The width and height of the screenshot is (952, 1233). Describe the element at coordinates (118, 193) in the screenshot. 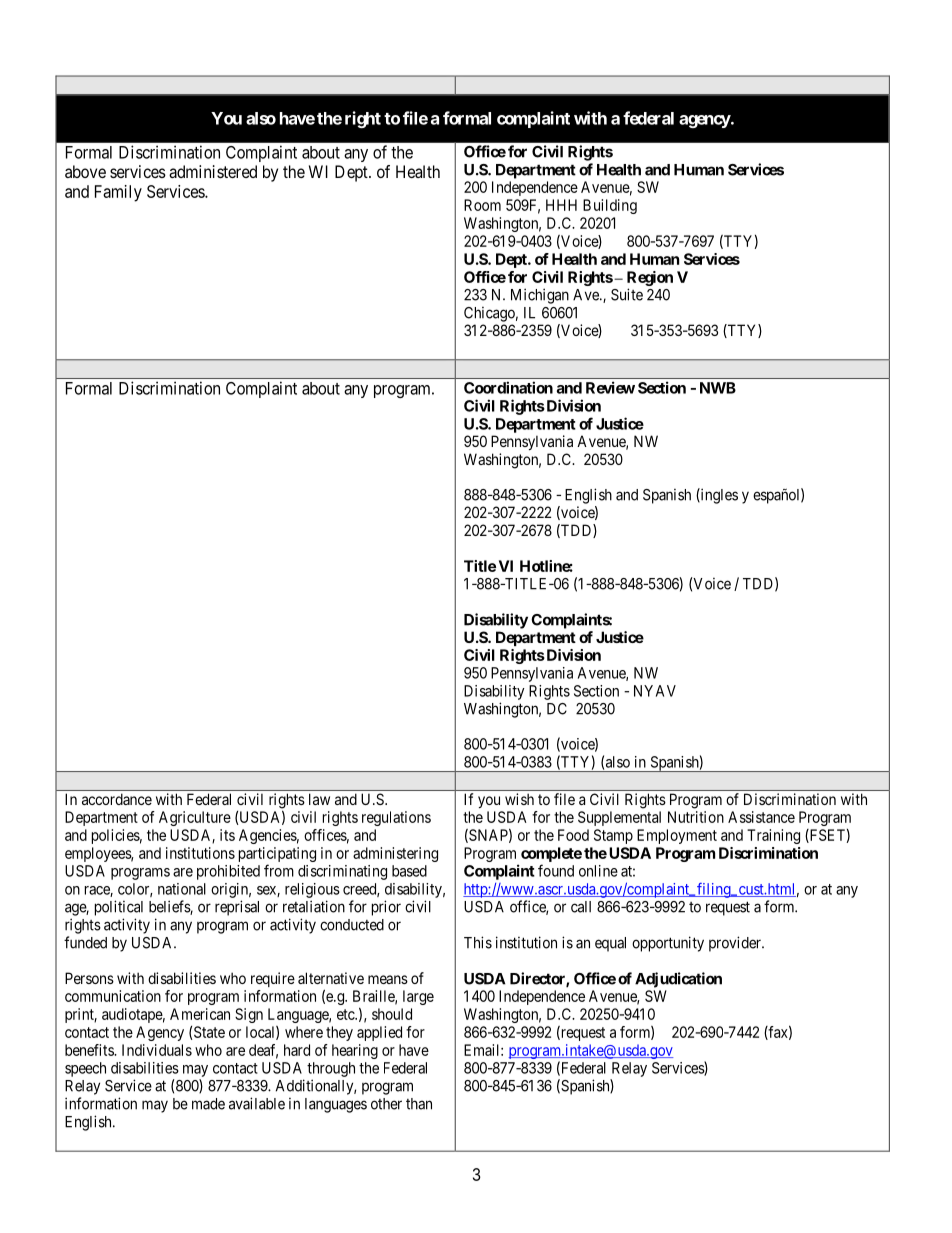

I see `Family` at that location.
